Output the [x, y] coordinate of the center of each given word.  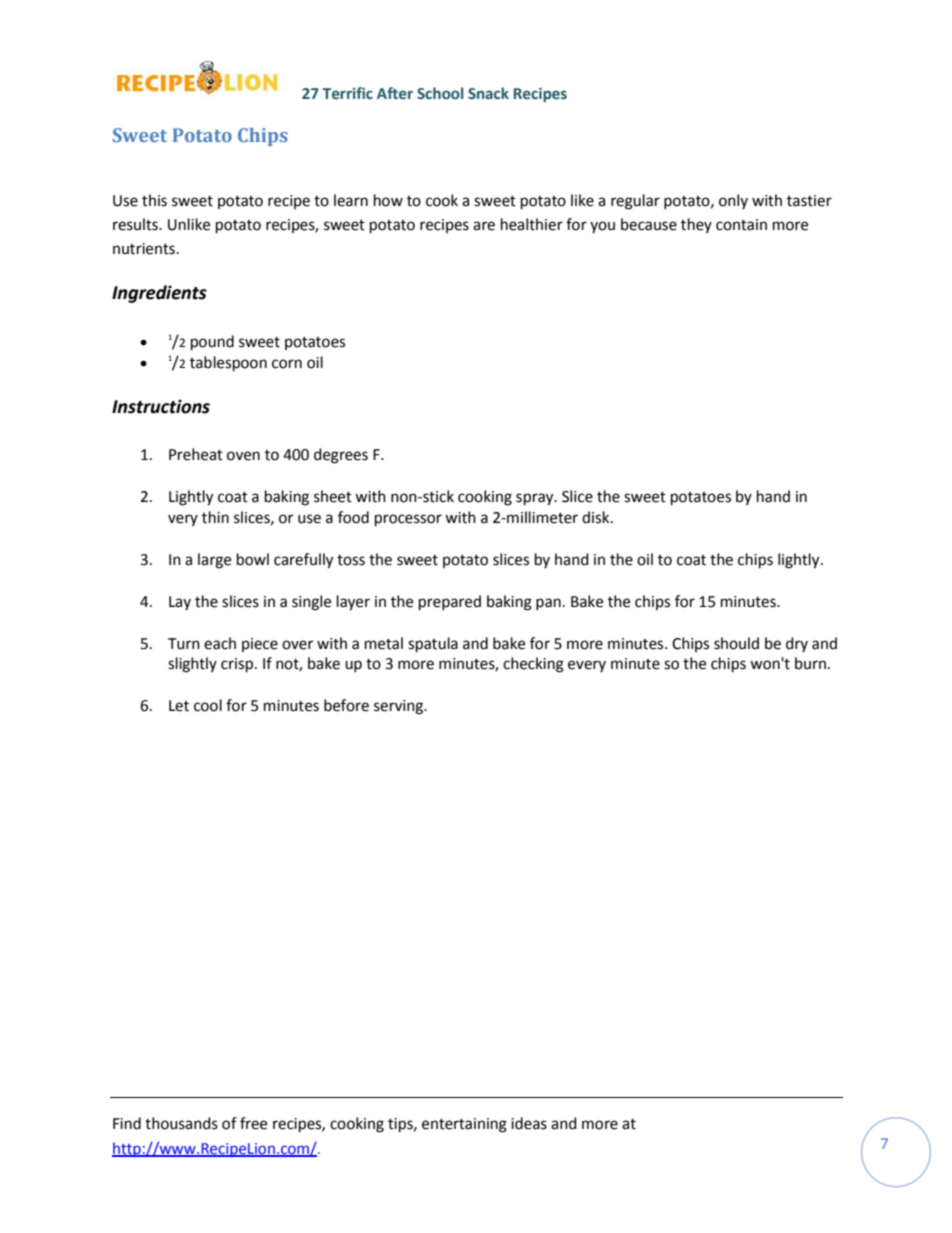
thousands [181, 1123]
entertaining [464, 1125]
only [733, 201]
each [220, 643]
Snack [488, 93]
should [736, 643]
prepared [450, 603]
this [154, 200]
